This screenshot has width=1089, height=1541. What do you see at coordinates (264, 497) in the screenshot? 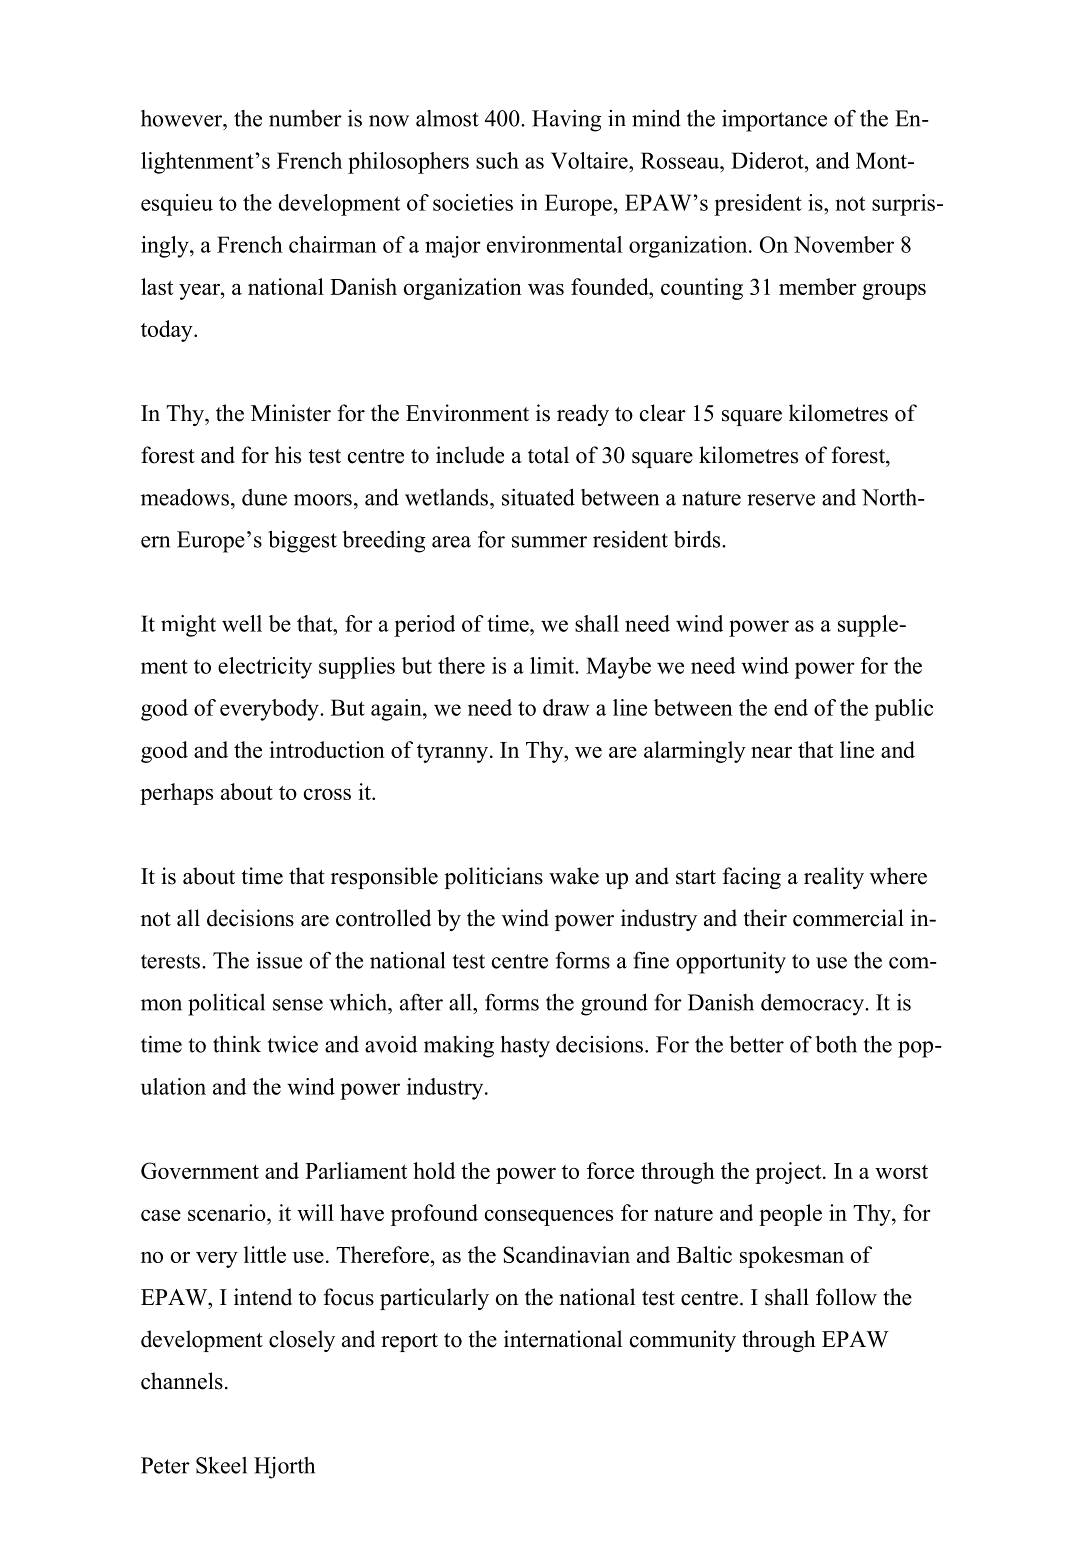
I see `dune` at bounding box center [264, 497].
